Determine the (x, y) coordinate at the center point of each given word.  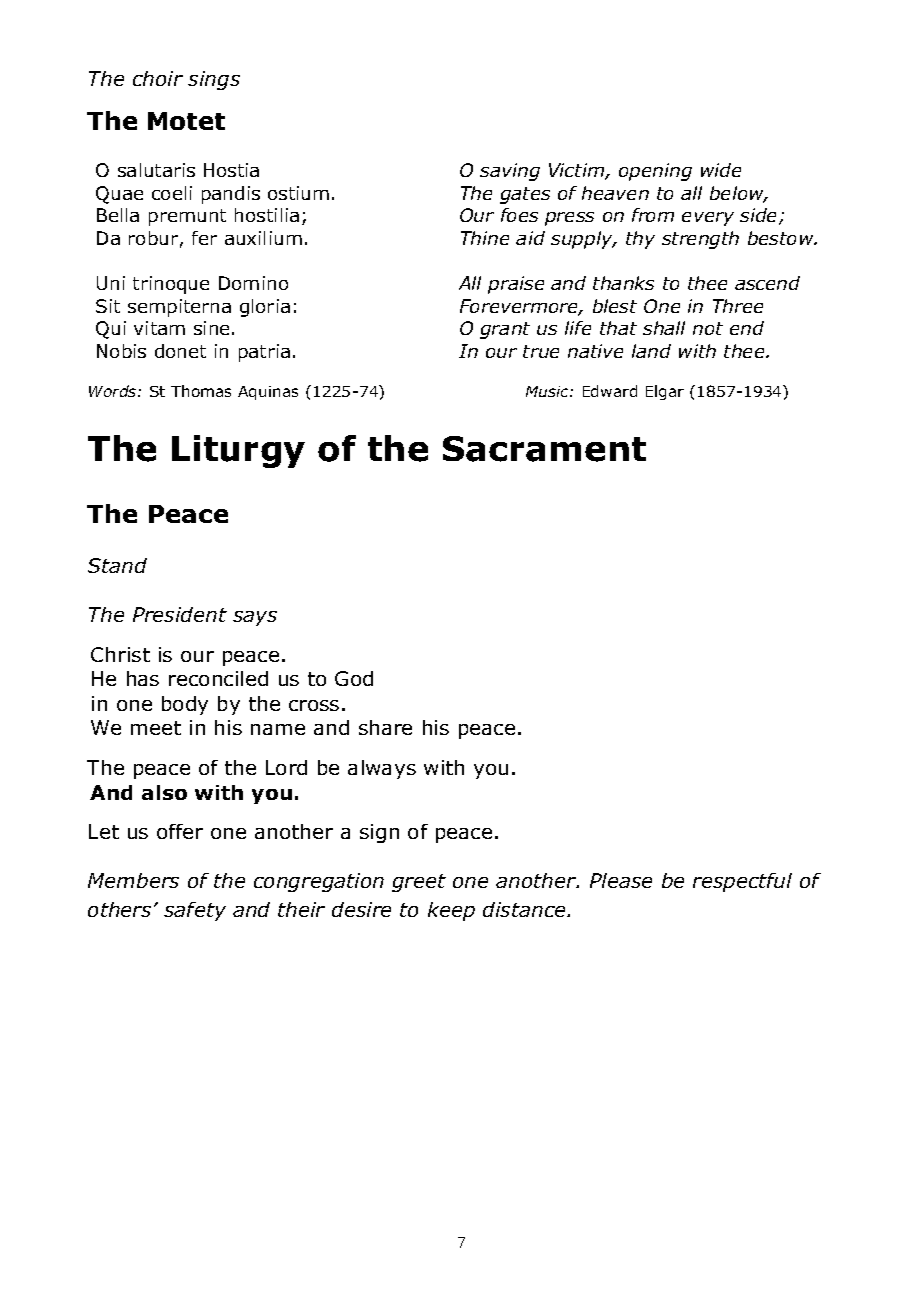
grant (505, 330)
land (651, 351)
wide (721, 170)
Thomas (201, 391)
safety (195, 911)
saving (510, 172)
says (255, 618)
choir (158, 78)
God (354, 678)
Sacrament (544, 449)
